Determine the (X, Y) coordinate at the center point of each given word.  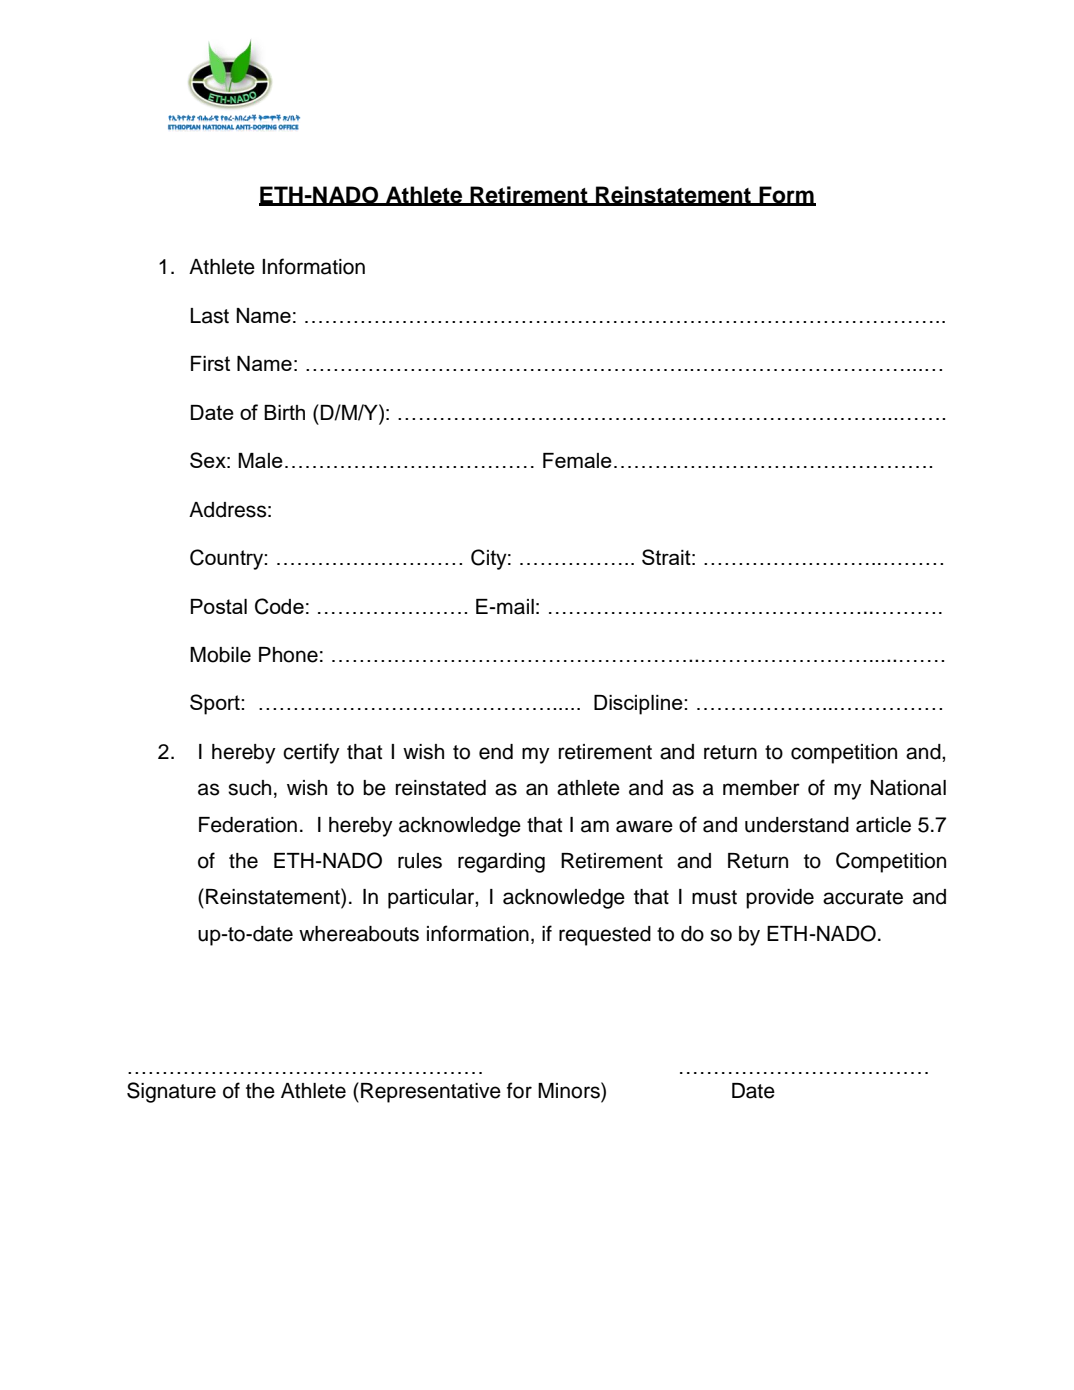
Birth (284, 412)
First (210, 363)
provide (780, 899)
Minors (570, 1090)
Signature (171, 1092)
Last (209, 316)
